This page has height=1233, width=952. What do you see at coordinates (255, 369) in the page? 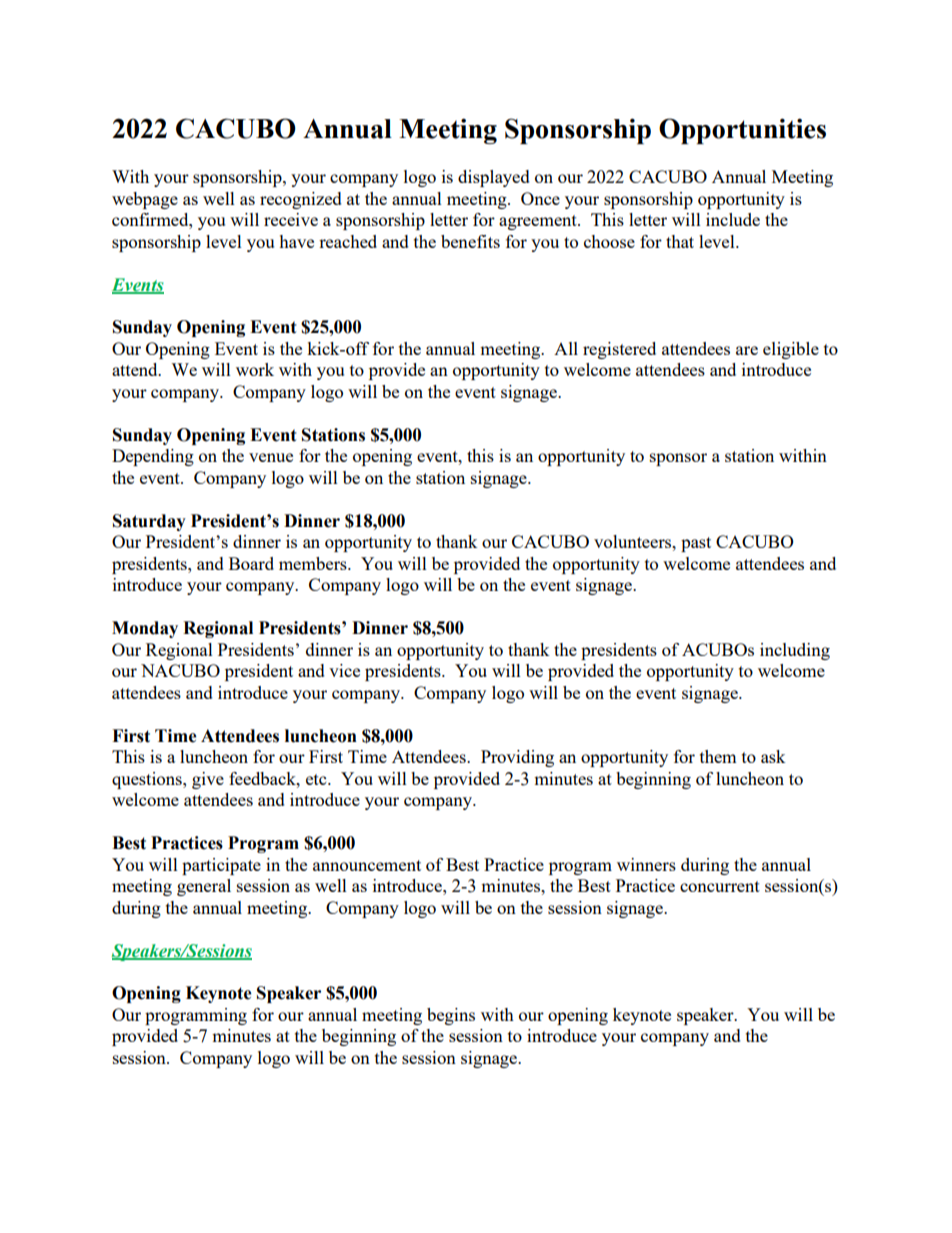
I see `work` at bounding box center [255, 369].
